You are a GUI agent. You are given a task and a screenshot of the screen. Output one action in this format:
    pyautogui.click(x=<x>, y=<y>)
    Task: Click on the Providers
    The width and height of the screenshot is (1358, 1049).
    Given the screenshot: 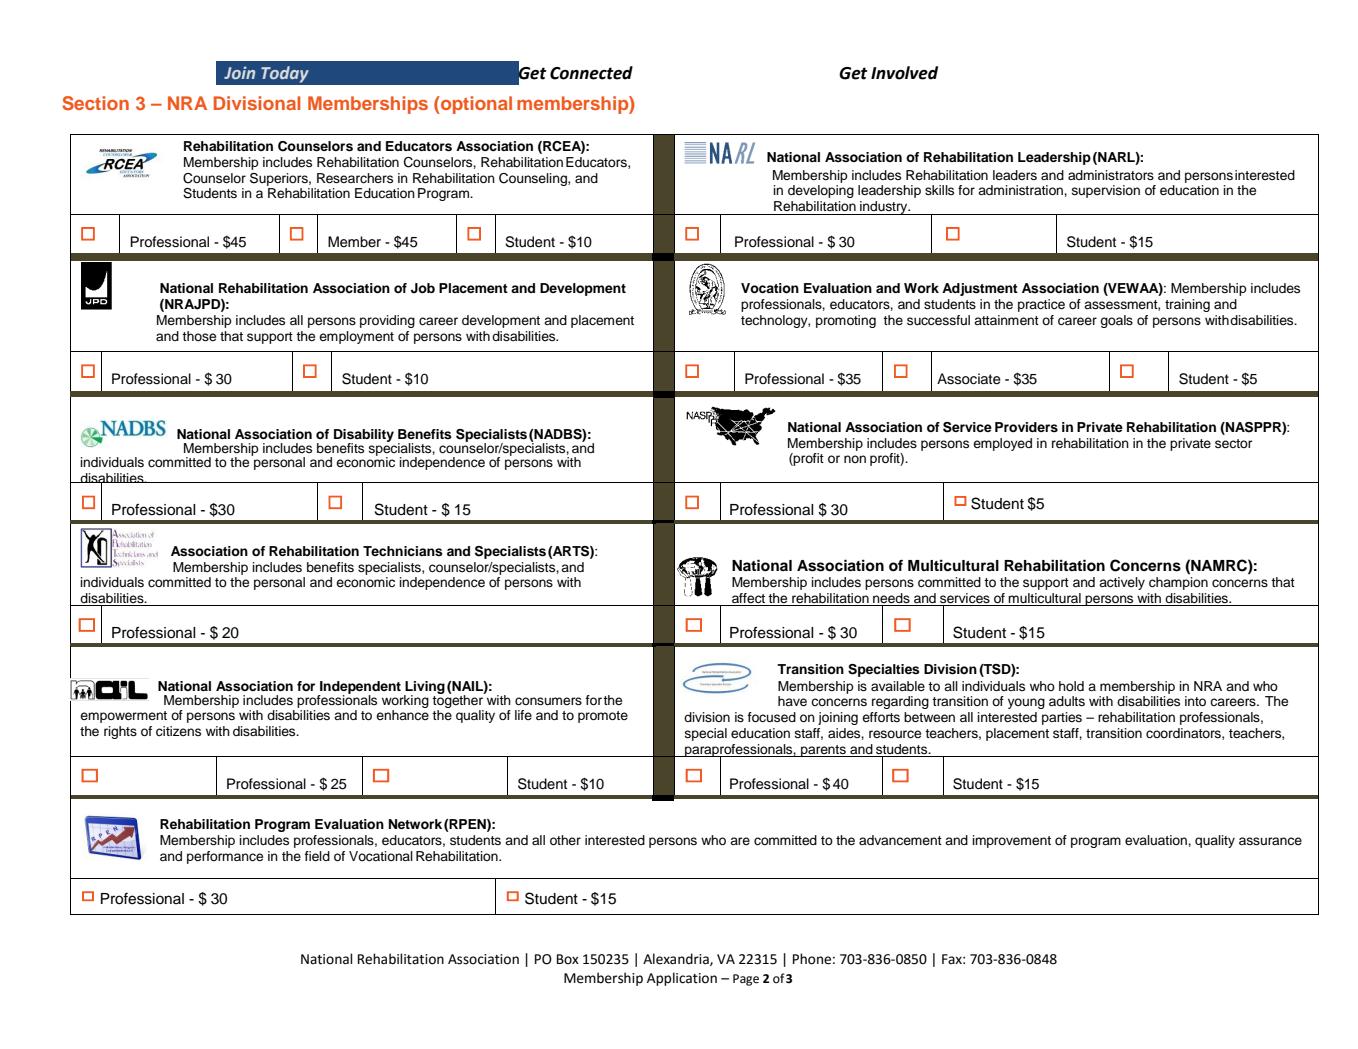 What is the action you would take?
    pyautogui.click(x=1026, y=427)
